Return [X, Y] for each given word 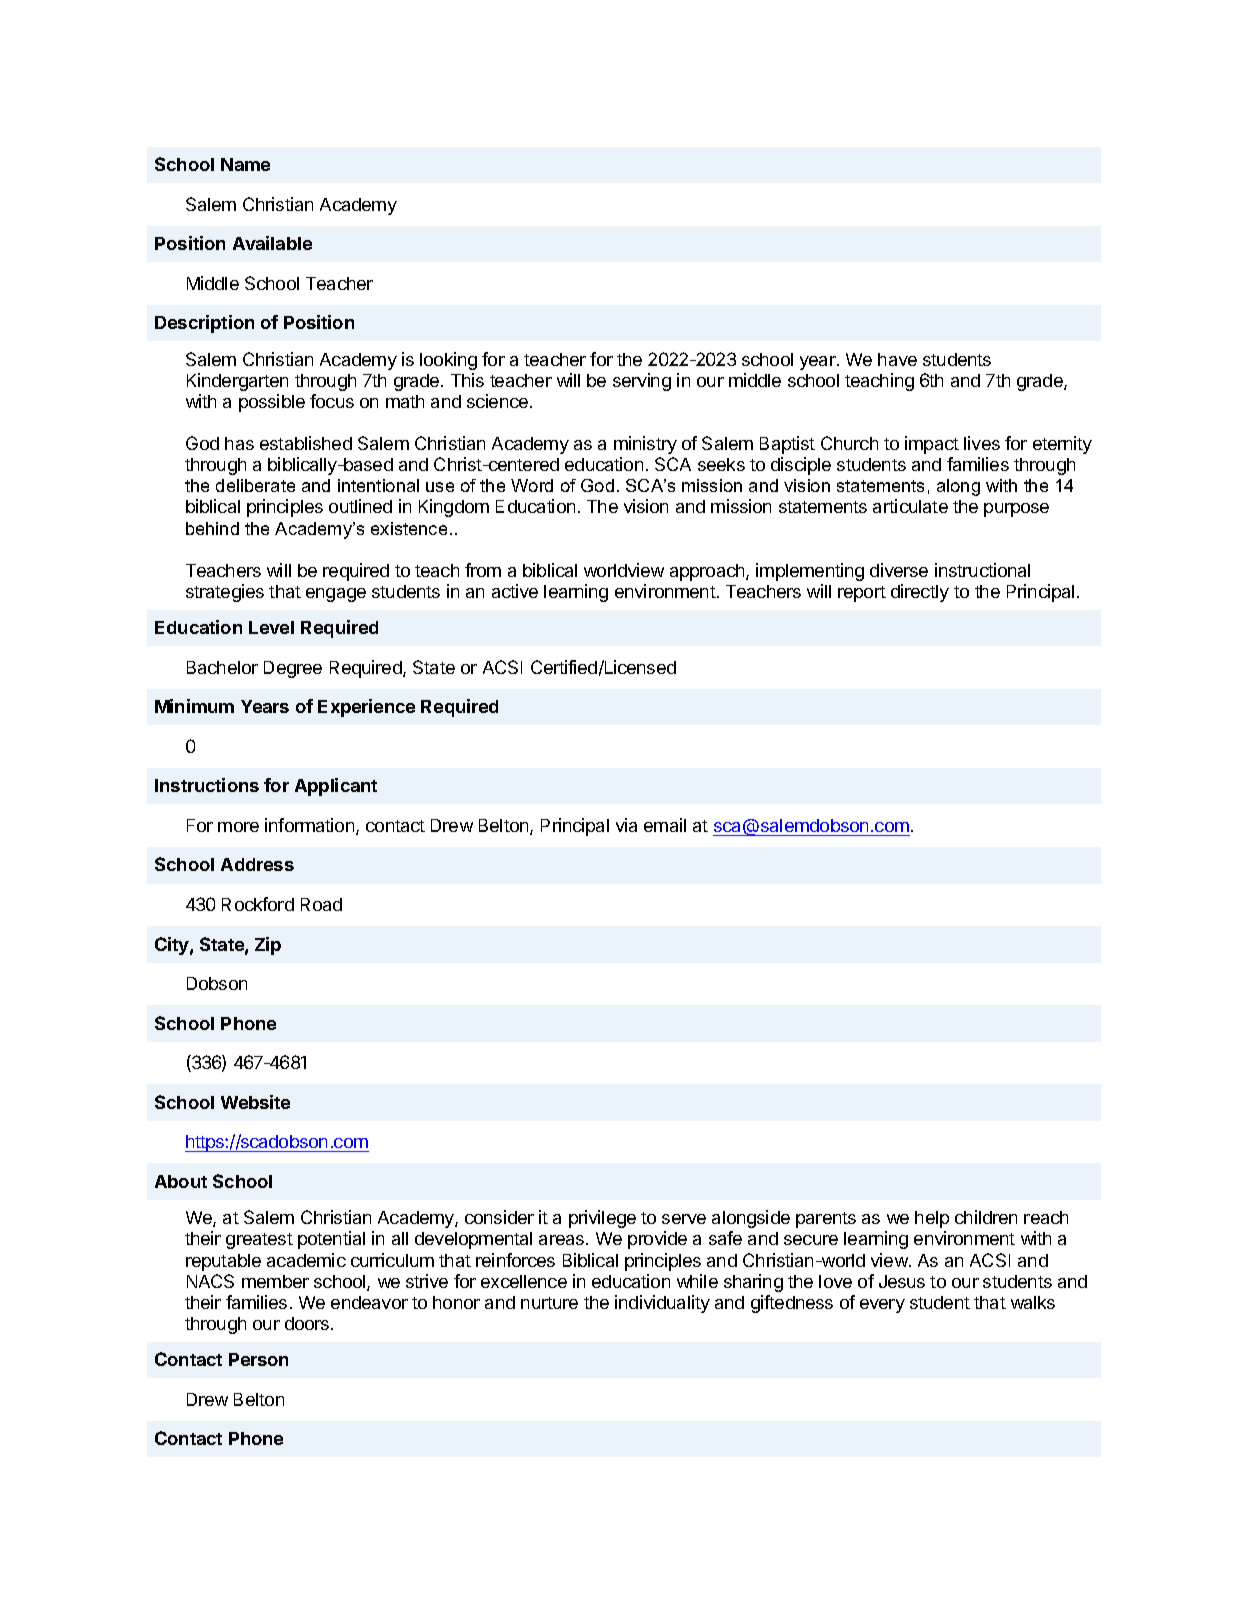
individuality [662, 1304]
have [897, 359]
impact [932, 445]
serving [642, 382]
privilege [602, 1219]
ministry [645, 445]
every [882, 1306]
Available [272, 243]
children [986, 1217]
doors [308, 1323]
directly [920, 593]
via [626, 825]
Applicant [336, 787]
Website [255, 1102]
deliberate [255, 485]
